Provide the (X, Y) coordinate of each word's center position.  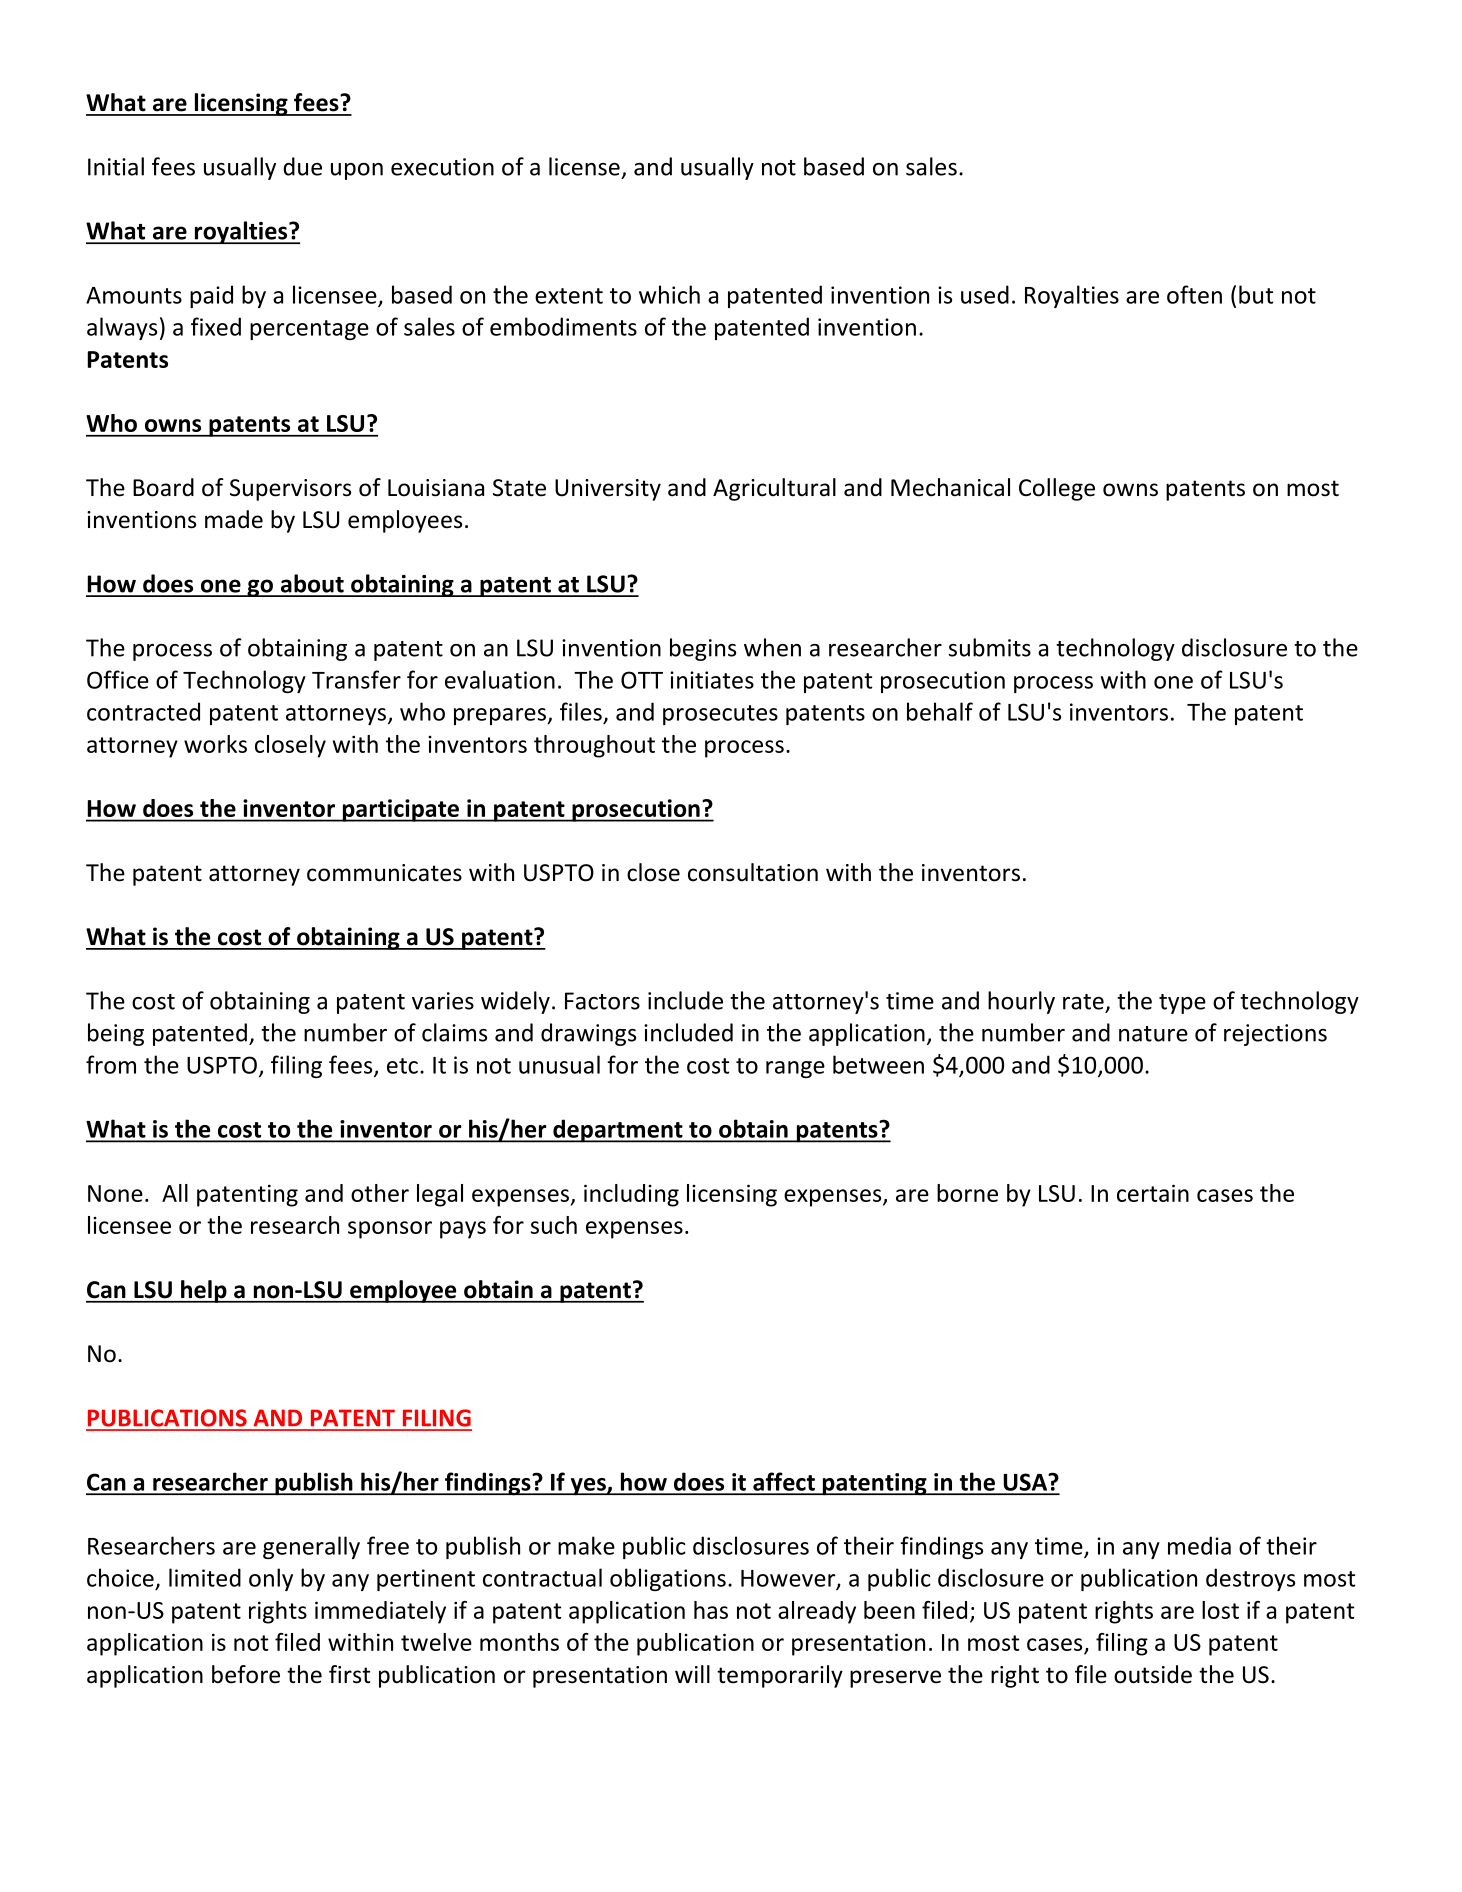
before (246, 1674)
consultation (753, 872)
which (669, 294)
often (1194, 294)
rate (1083, 1002)
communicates (384, 873)
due (302, 166)
